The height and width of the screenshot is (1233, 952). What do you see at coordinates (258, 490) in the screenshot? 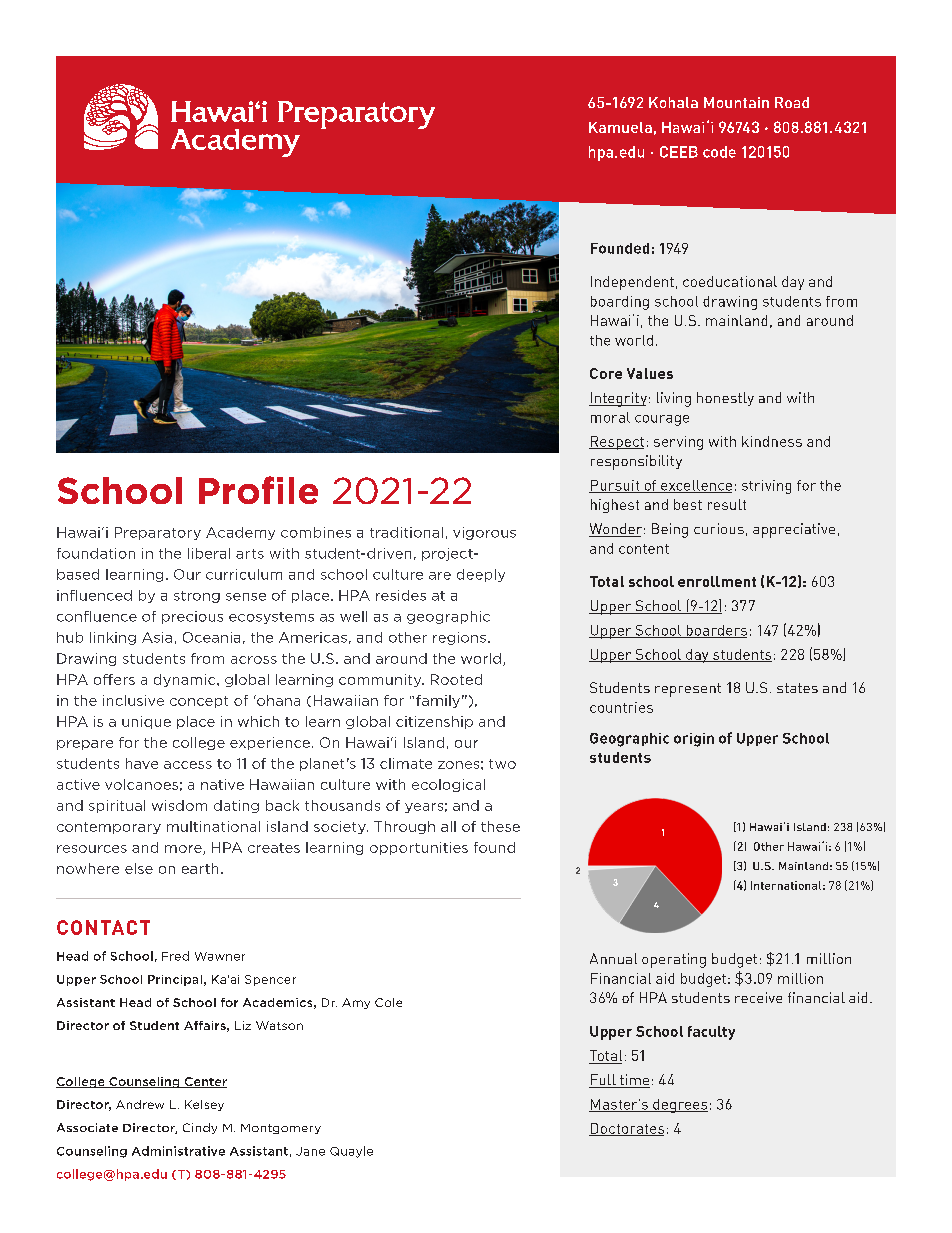
I see `Profile` at bounding box center [258, 490].
